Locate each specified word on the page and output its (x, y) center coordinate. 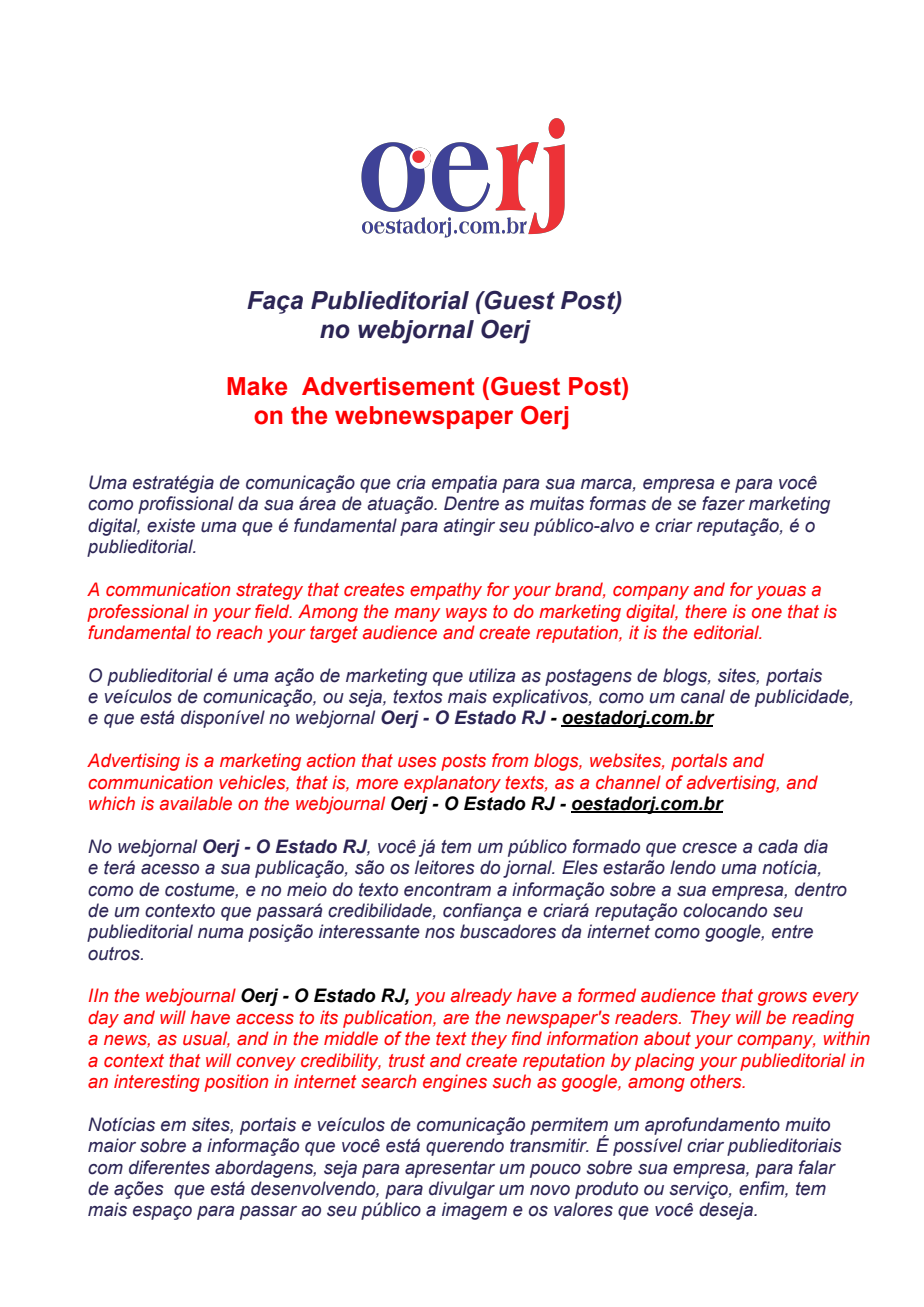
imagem (474, 1211)
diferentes (169, 1167)
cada (778, 846)
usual (206, 1039)
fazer (723, 503)
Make (257, 386)
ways (466, 615)
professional (138, 613)
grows (782, 999)
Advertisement (388, 386)
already (481, 997)
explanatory (452, 784)
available (196, 803)
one (767, 613)
